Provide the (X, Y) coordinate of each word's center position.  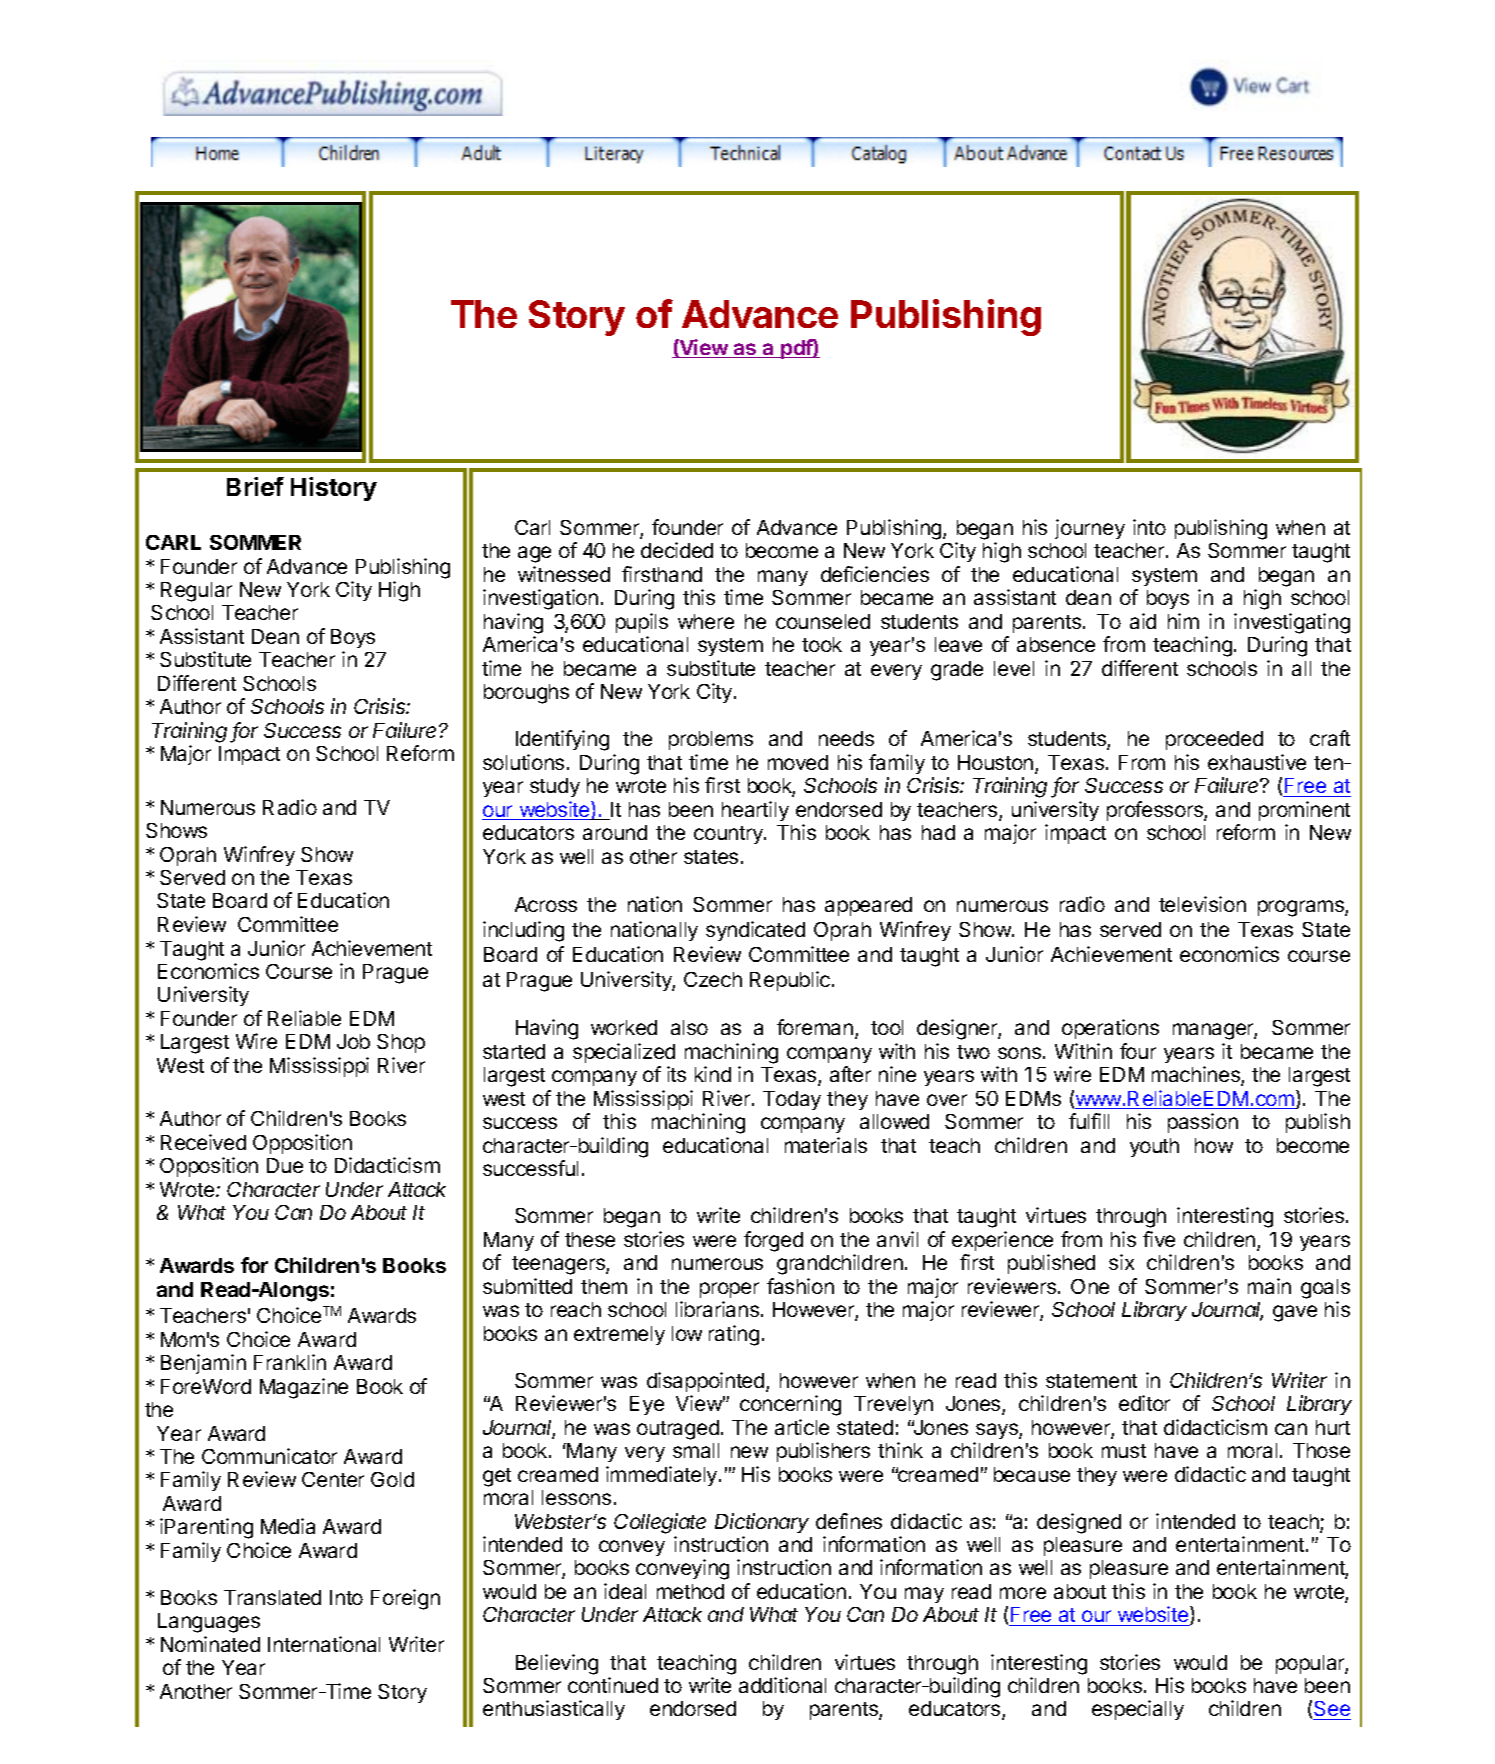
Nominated (210, 1644)
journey (1090, 529)
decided (677, 550)
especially (1138, 1710)
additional (782, 1685)
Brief (255, 486)
